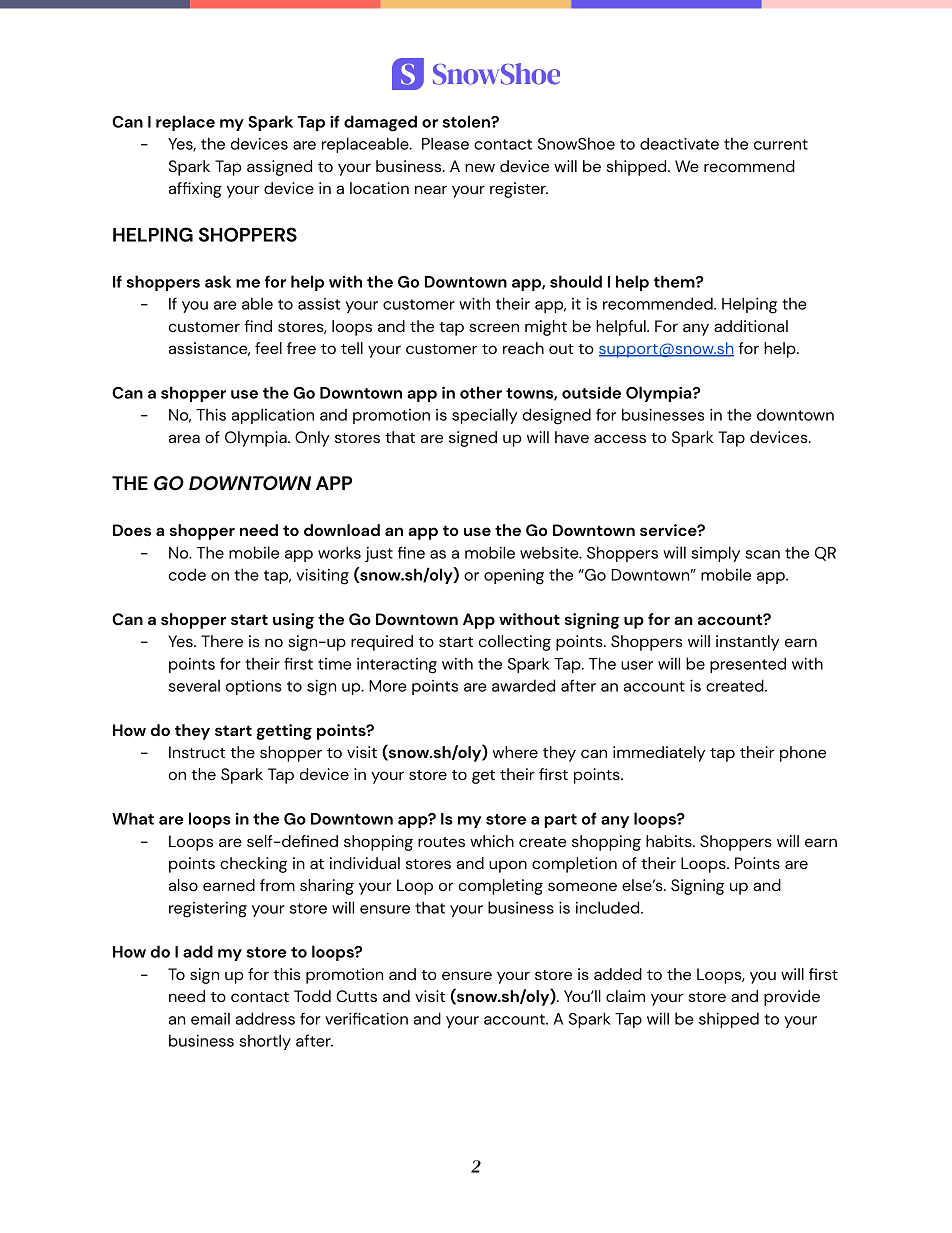 This image has height=1233, width=952. What do you see at coordinates (715, 554) in the image?
I see `simply` at bounding box center [715, 554].
